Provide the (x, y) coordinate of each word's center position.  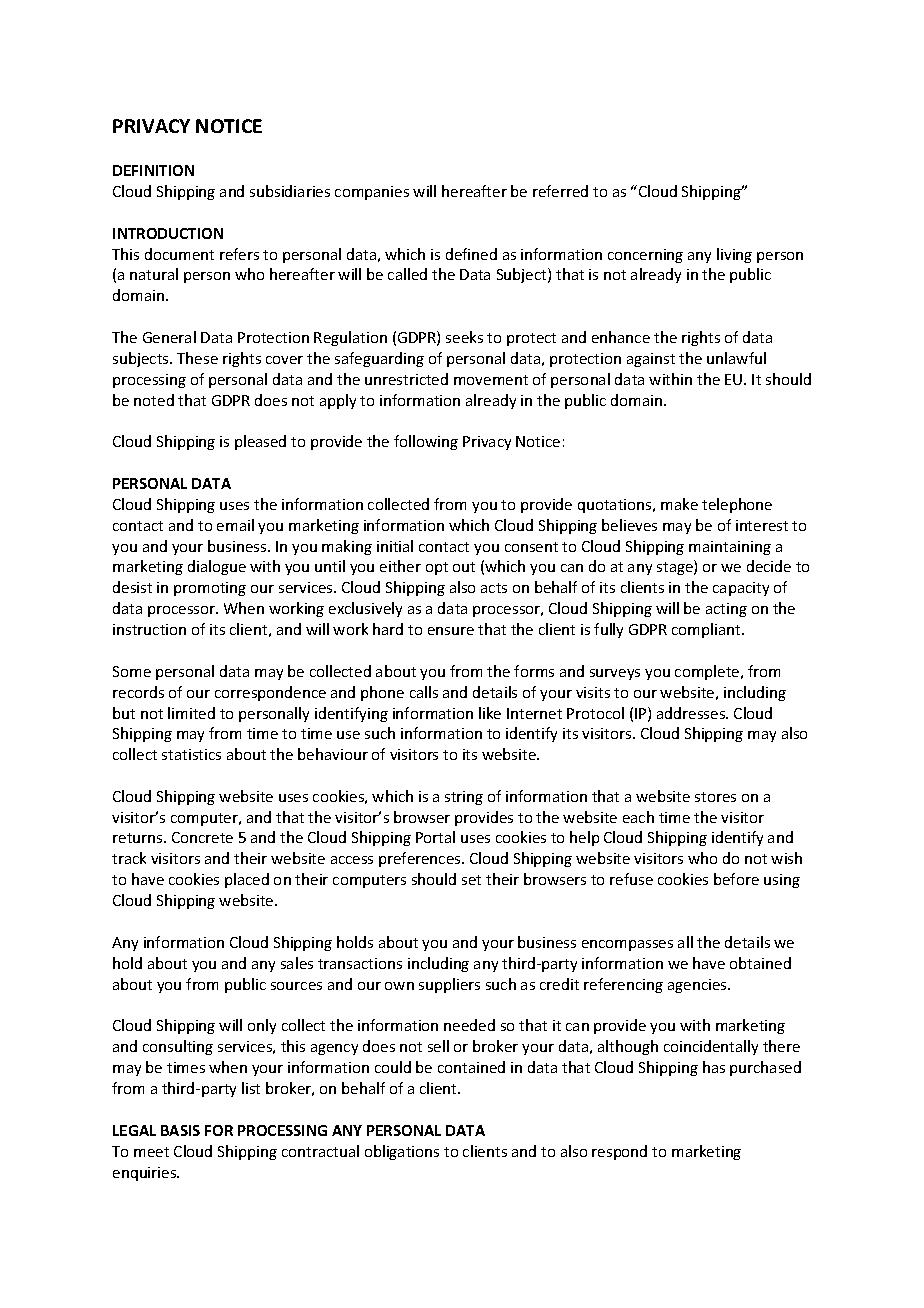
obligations (402, 1152)
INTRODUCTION (168, 233)
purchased (765, 1068)
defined (471, 254)
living (734, 255)
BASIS (180, 1130)
